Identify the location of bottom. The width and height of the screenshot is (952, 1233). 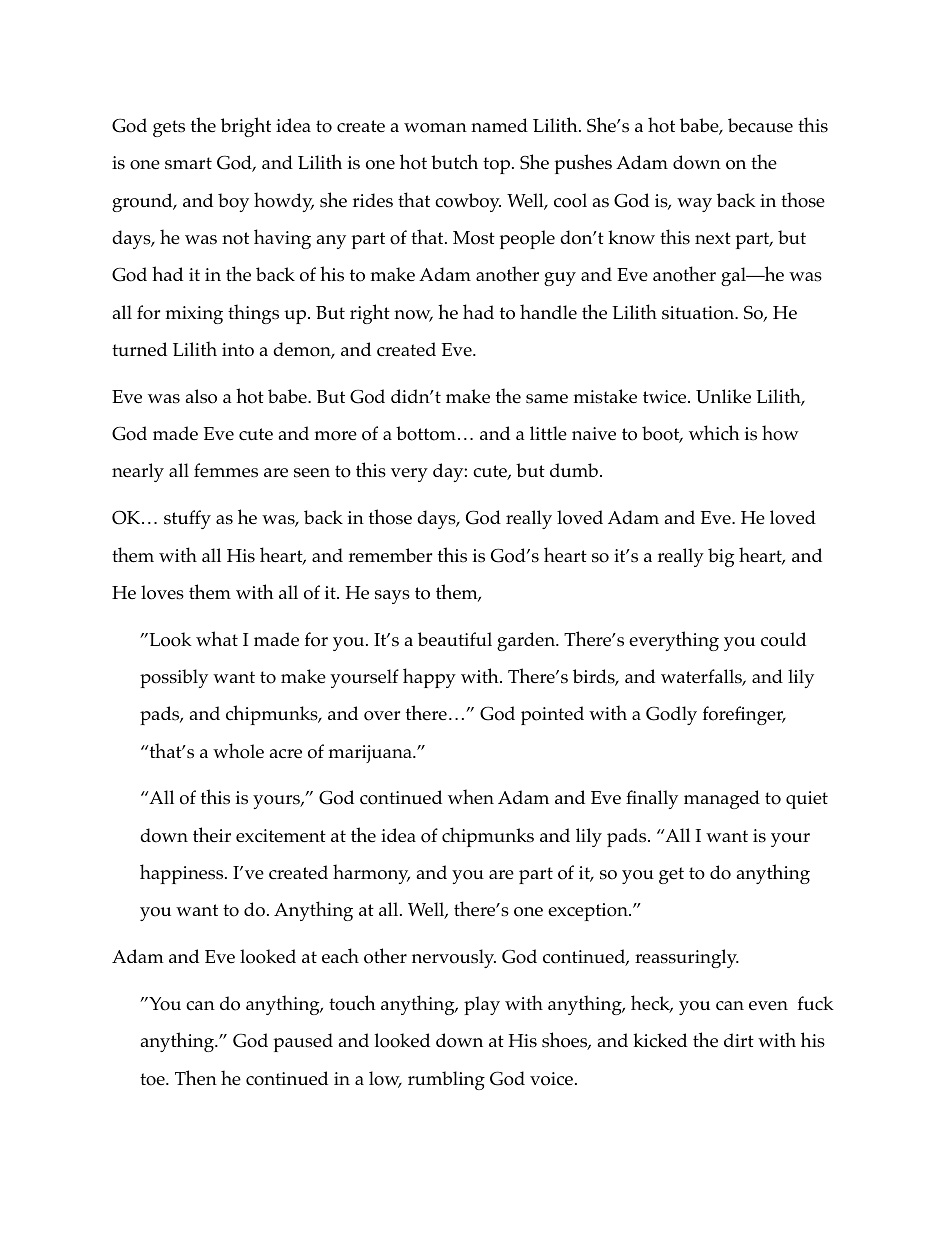
(426, 433).
